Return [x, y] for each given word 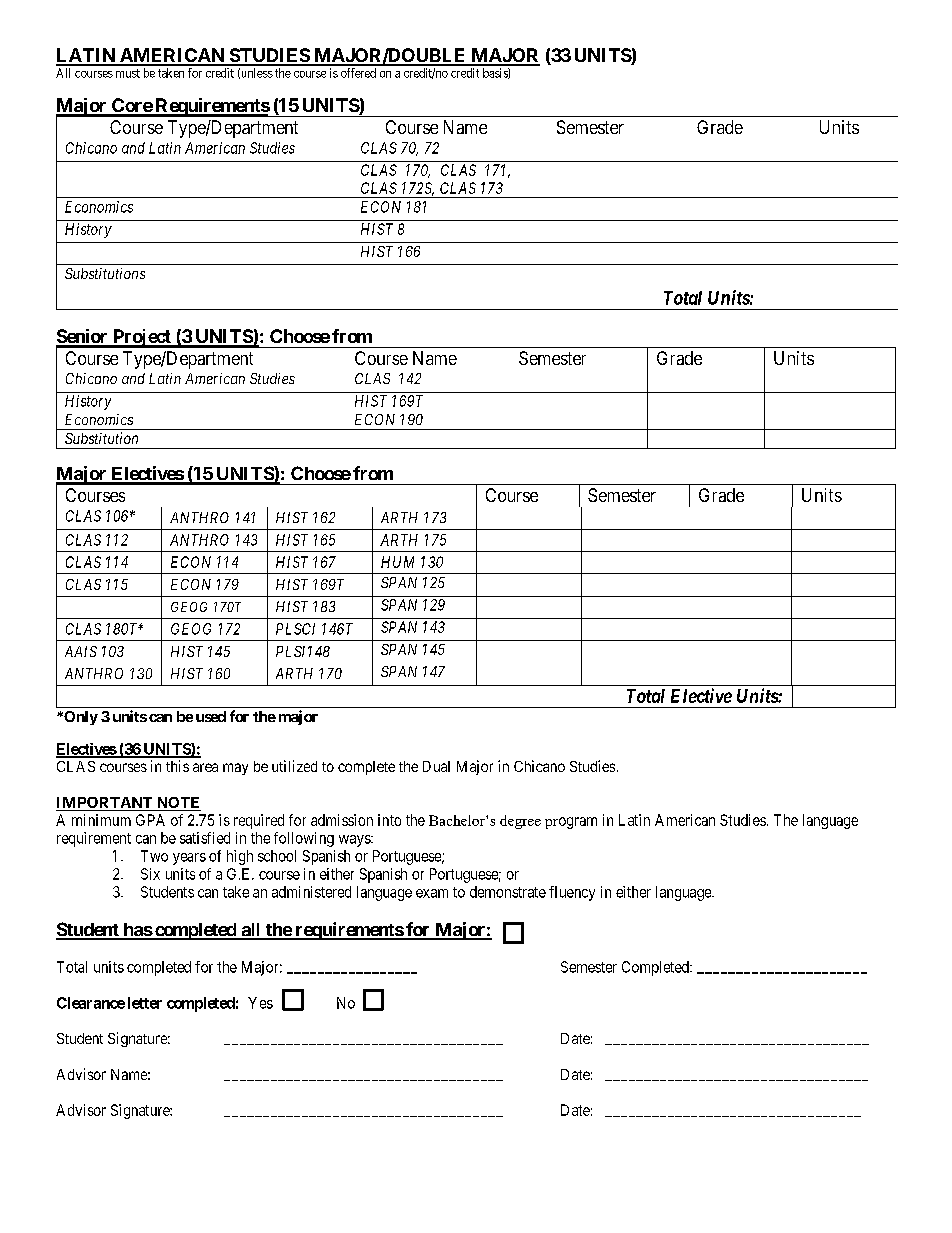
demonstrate [508, 892]
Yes [260, 1003]
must [128, 73]
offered [358, 73]
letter [145, 1003]
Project [141, 338]
